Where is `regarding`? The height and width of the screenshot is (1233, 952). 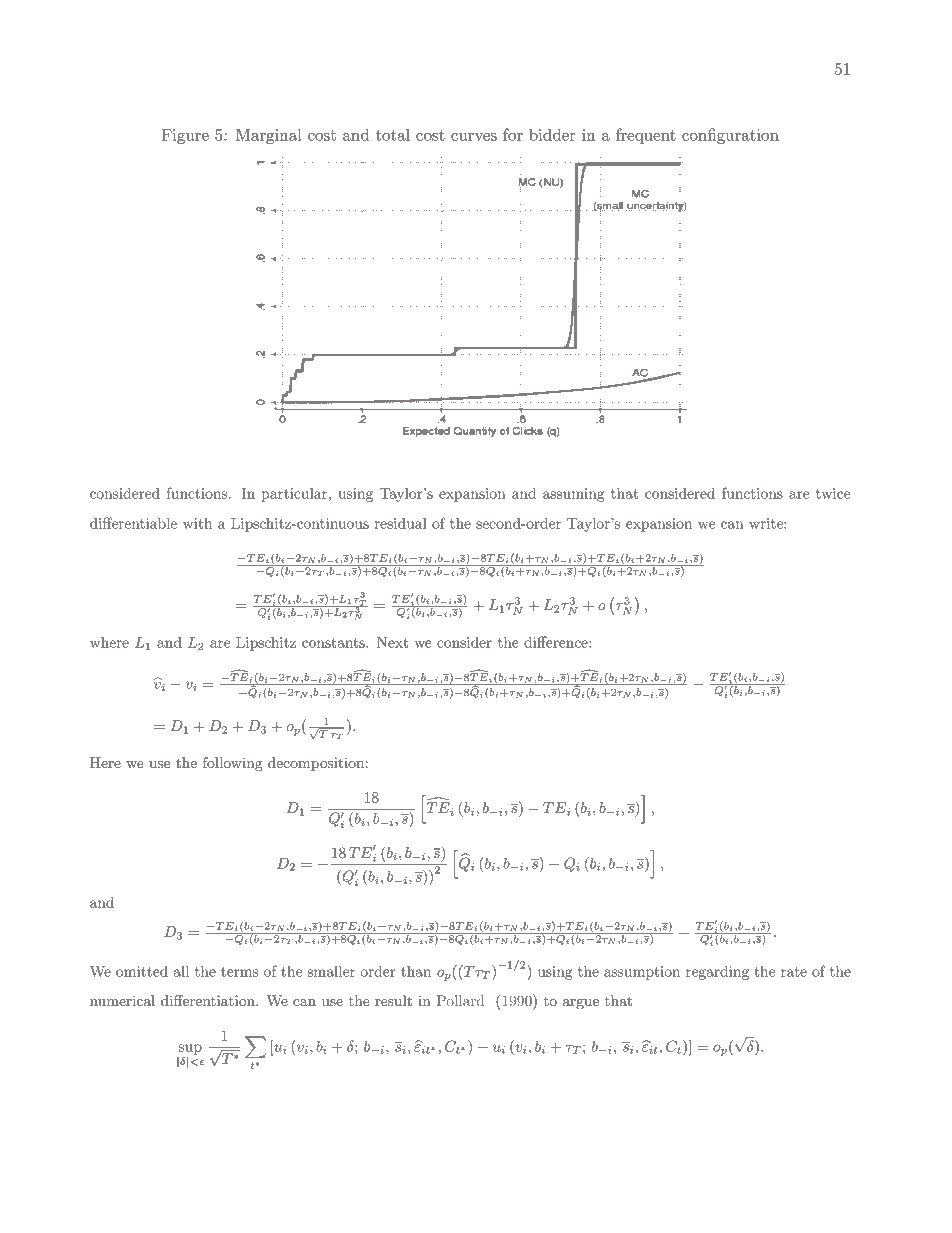 regarding is located at coordinates (717, 972).
